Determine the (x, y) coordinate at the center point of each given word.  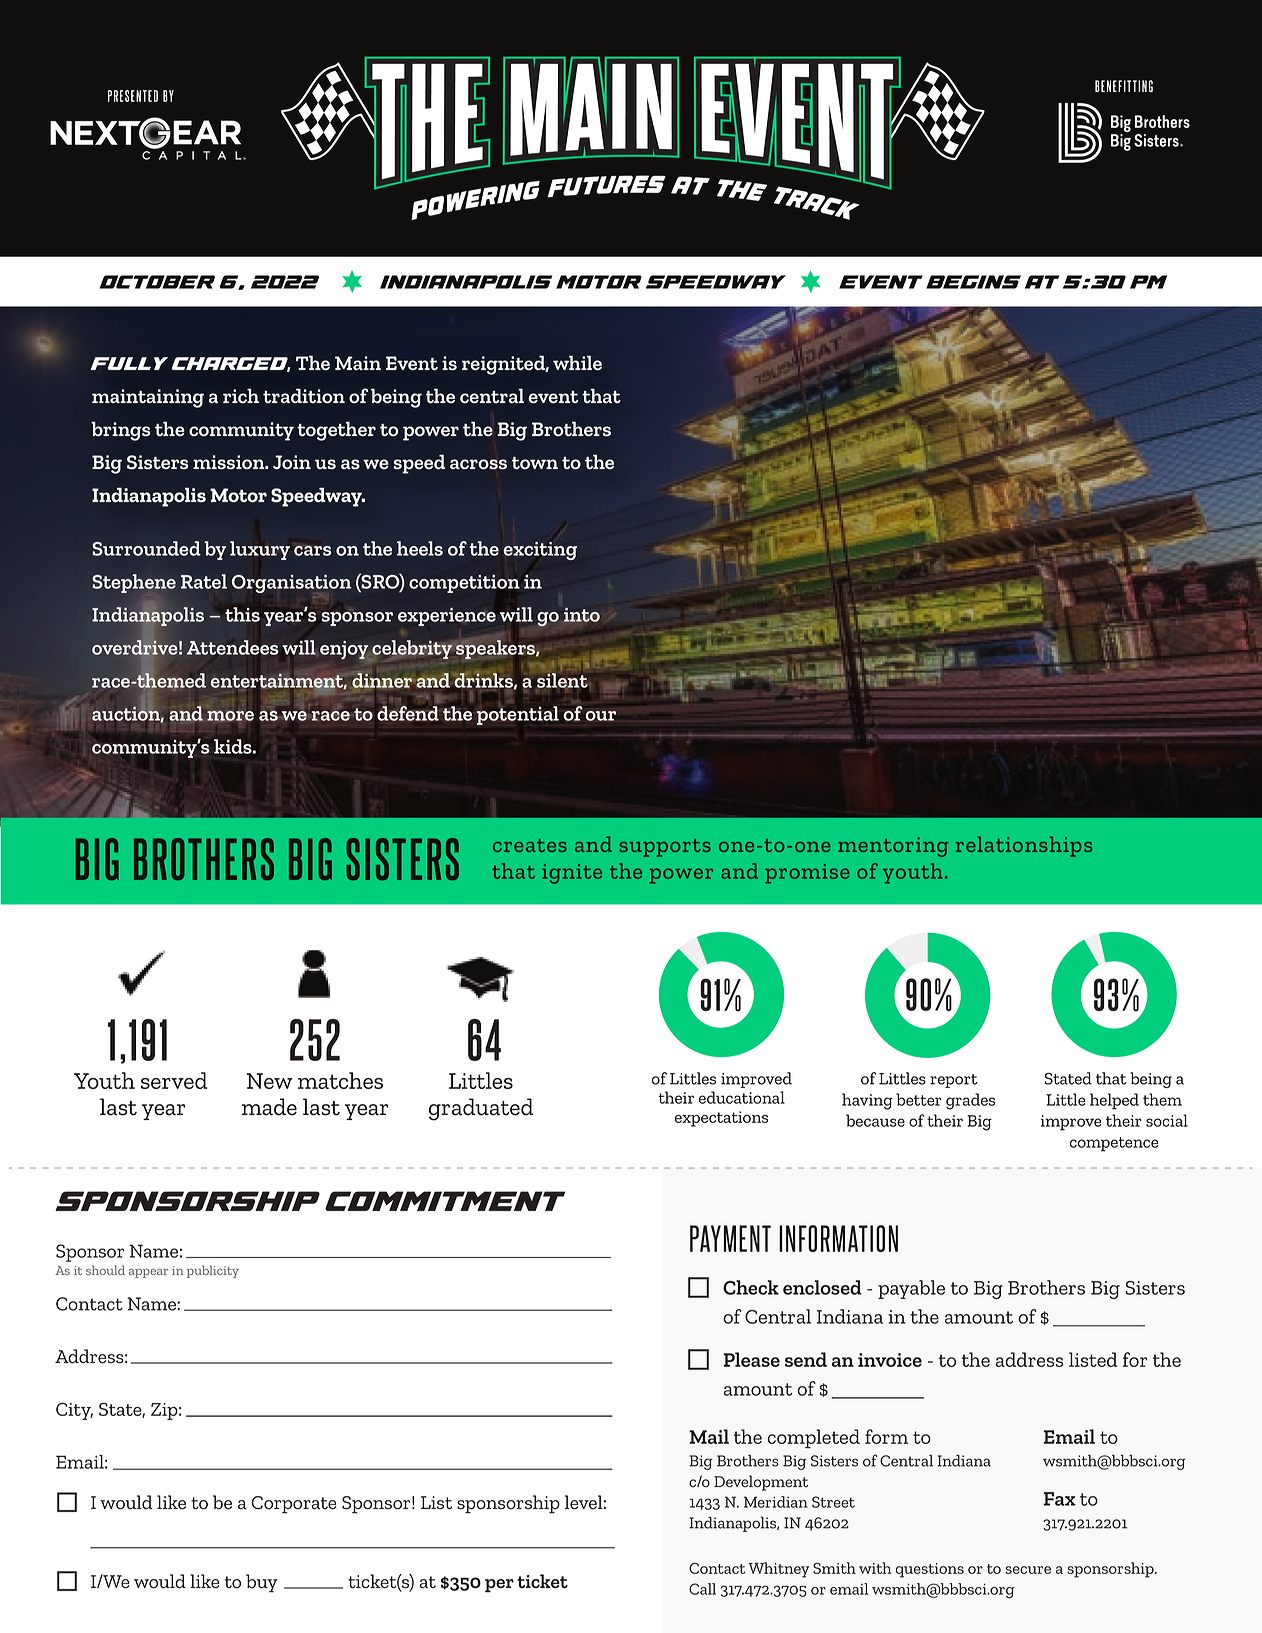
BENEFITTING (1124, 86)
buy (262, 1583)
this (242, 614)
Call (702, 1589)
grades (970, 1101)
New (270, 1081)
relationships (1024, 846)
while (577, 362)
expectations (721, 1119)
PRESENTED (133, 96)
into (582, 615)
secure (1028, 1570)
